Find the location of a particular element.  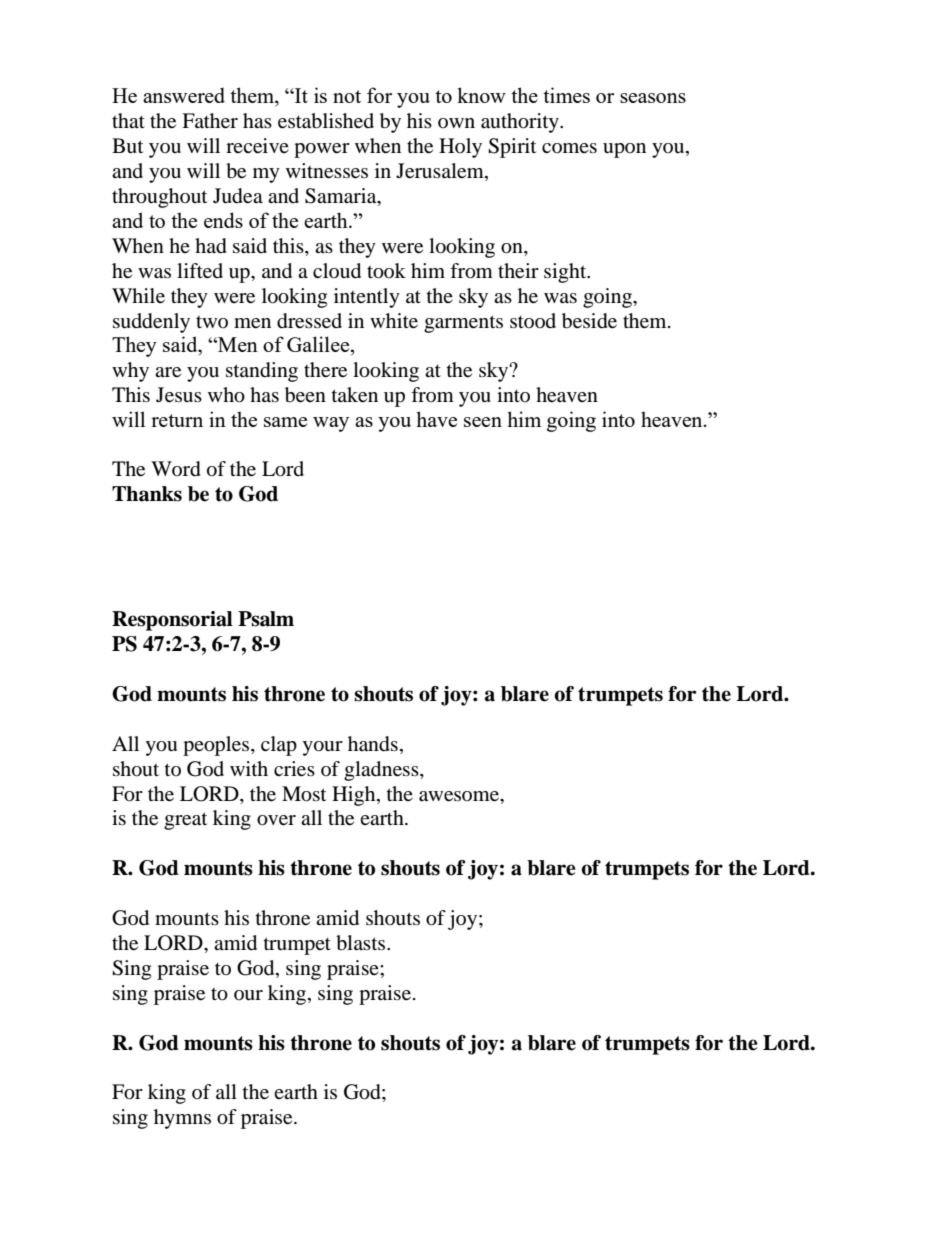

comes is located at coordinates (569, 148).
